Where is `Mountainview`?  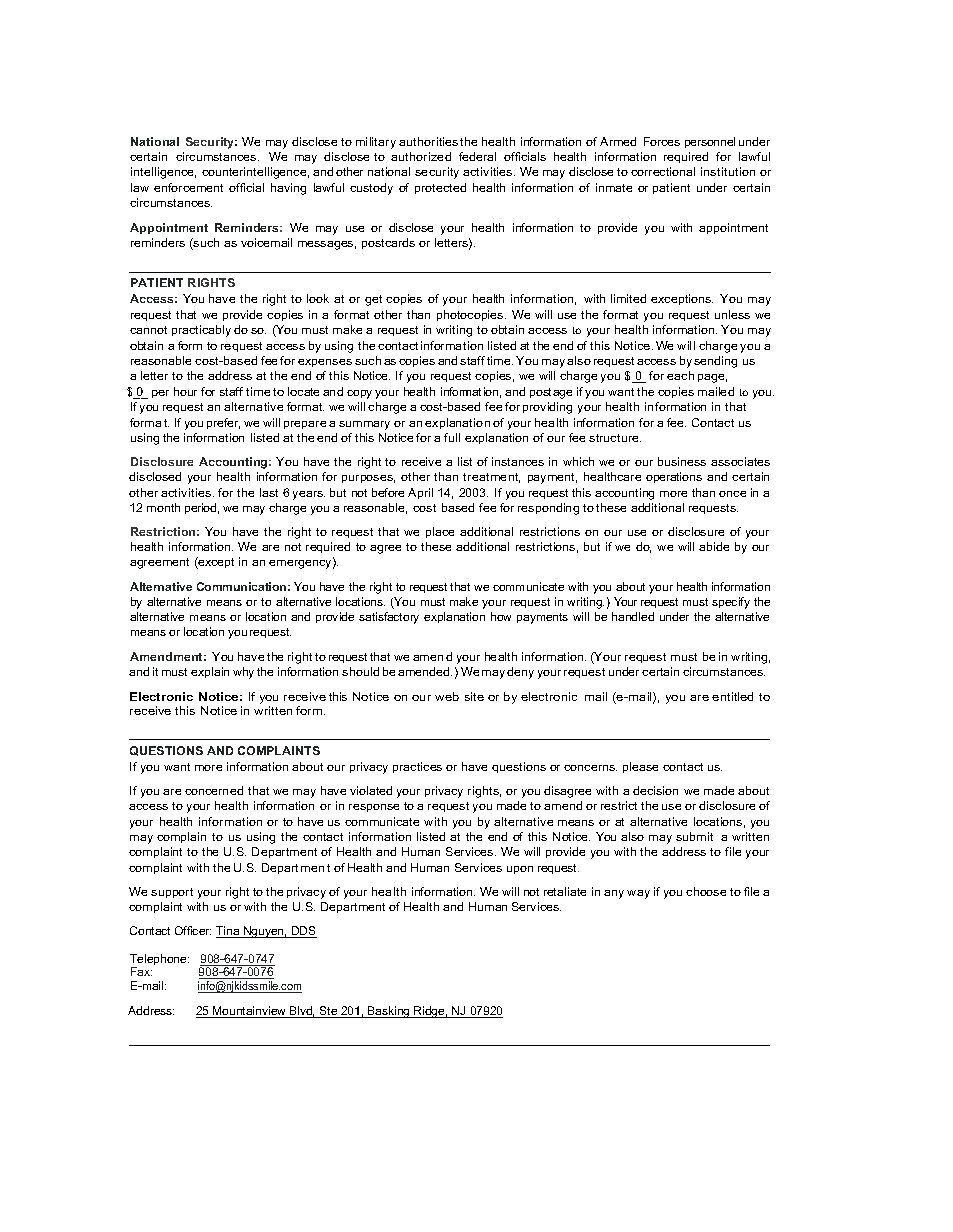
Mountainview is located at coordinates (250, 1012).
